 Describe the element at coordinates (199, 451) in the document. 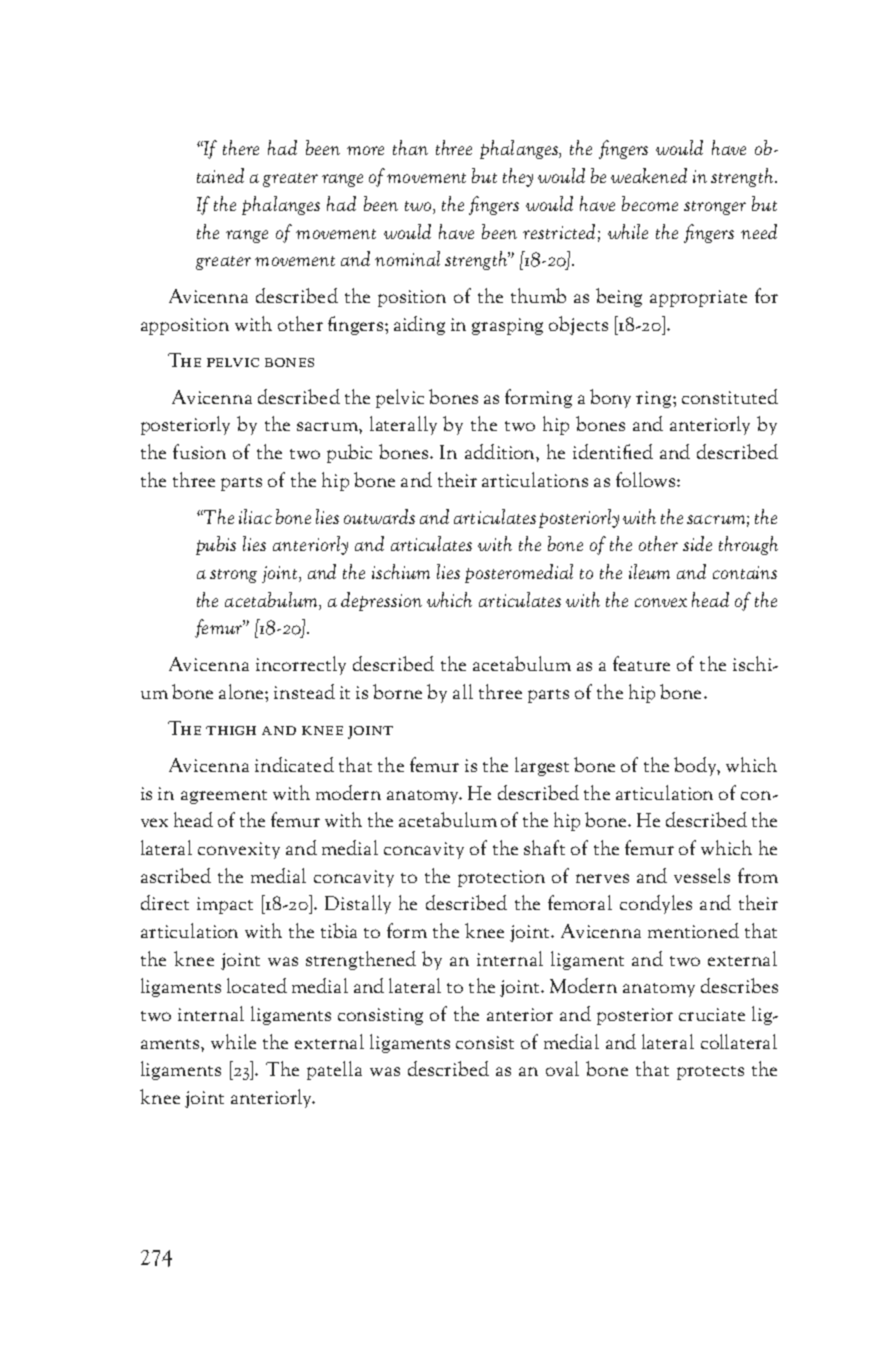

I see `fusion` at that location.
